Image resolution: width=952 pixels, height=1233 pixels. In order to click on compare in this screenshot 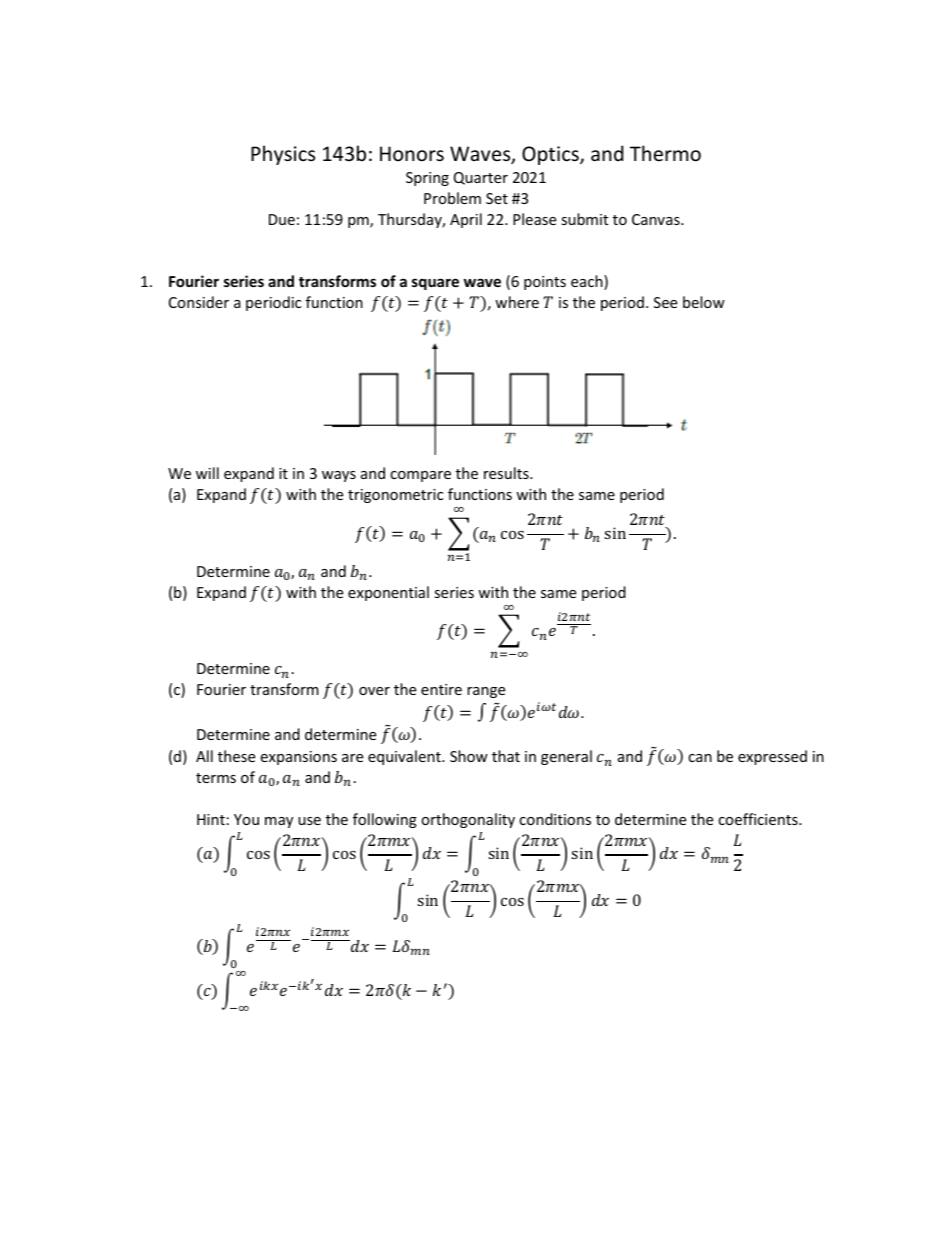, I will do `click(420, 476)`.
